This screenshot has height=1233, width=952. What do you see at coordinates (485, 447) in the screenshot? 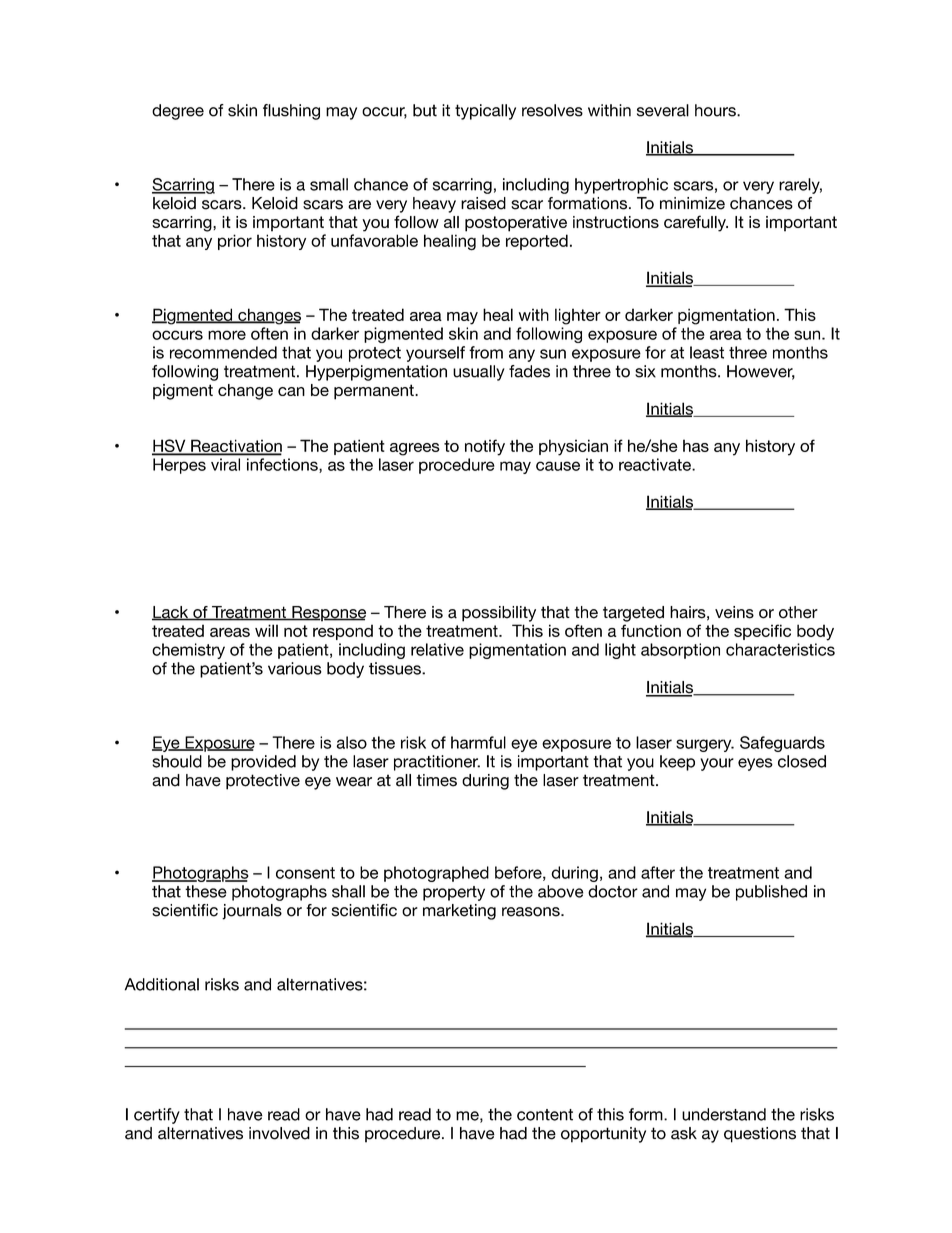
I see `notify` at bounding box center [485, 447].
